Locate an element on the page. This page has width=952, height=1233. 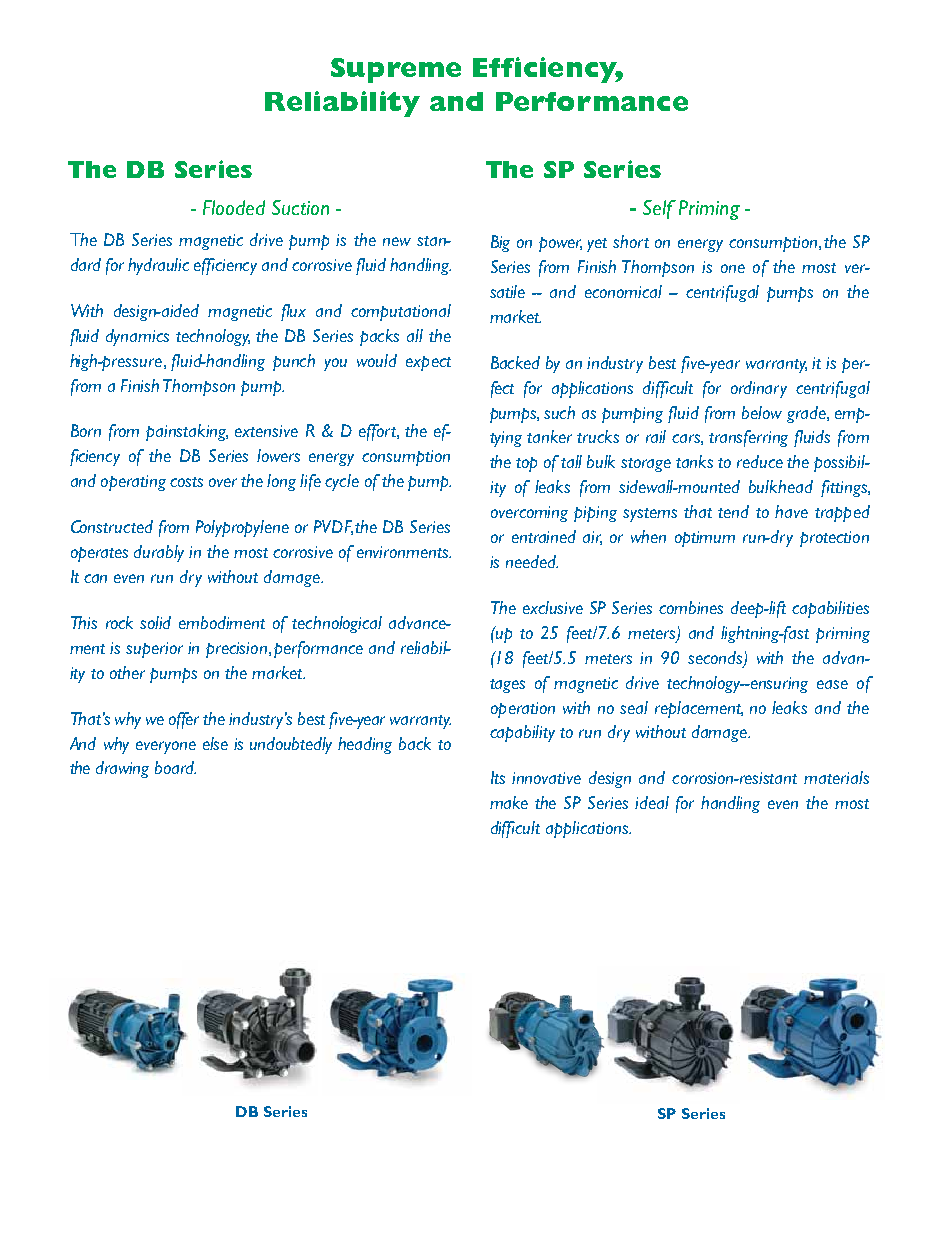
optimum is located at coordinates (705, 539).
